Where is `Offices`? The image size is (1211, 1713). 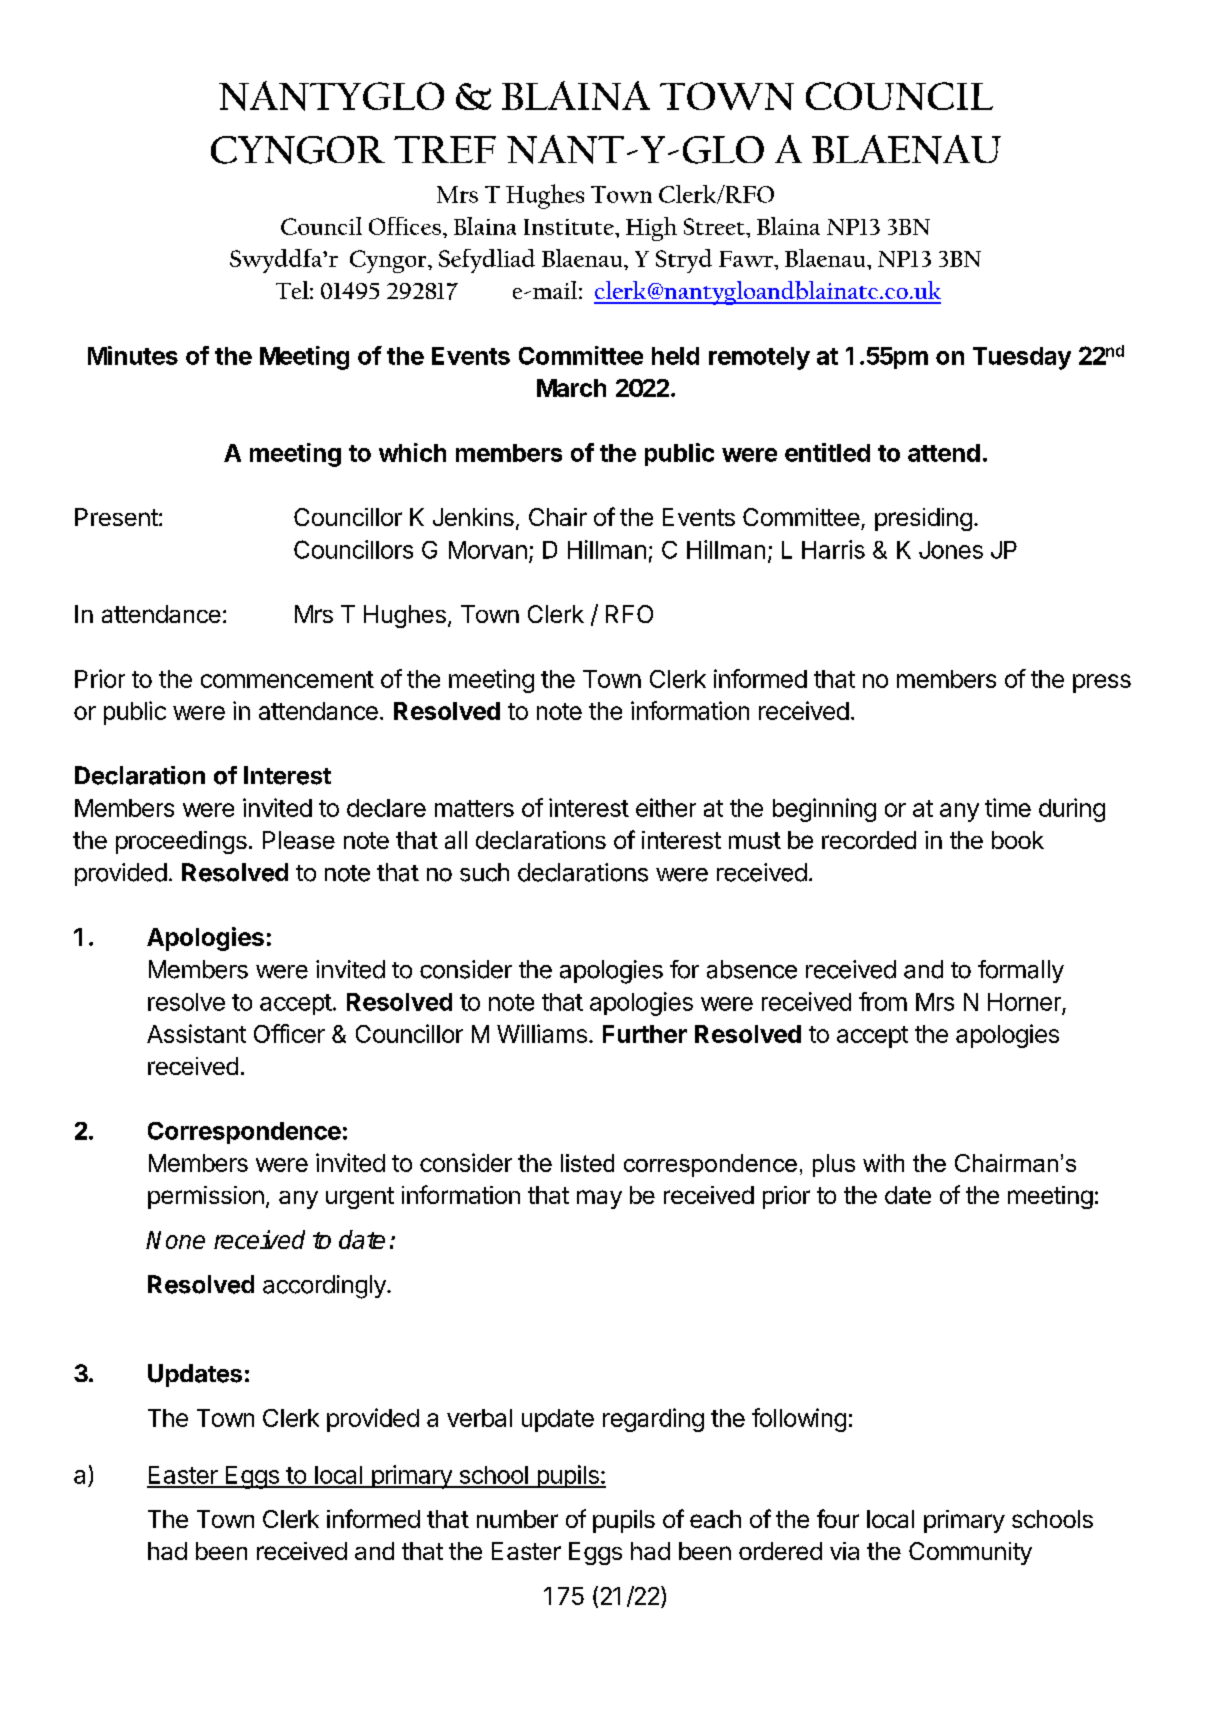
Offices is located at coordinates (405, 226).
